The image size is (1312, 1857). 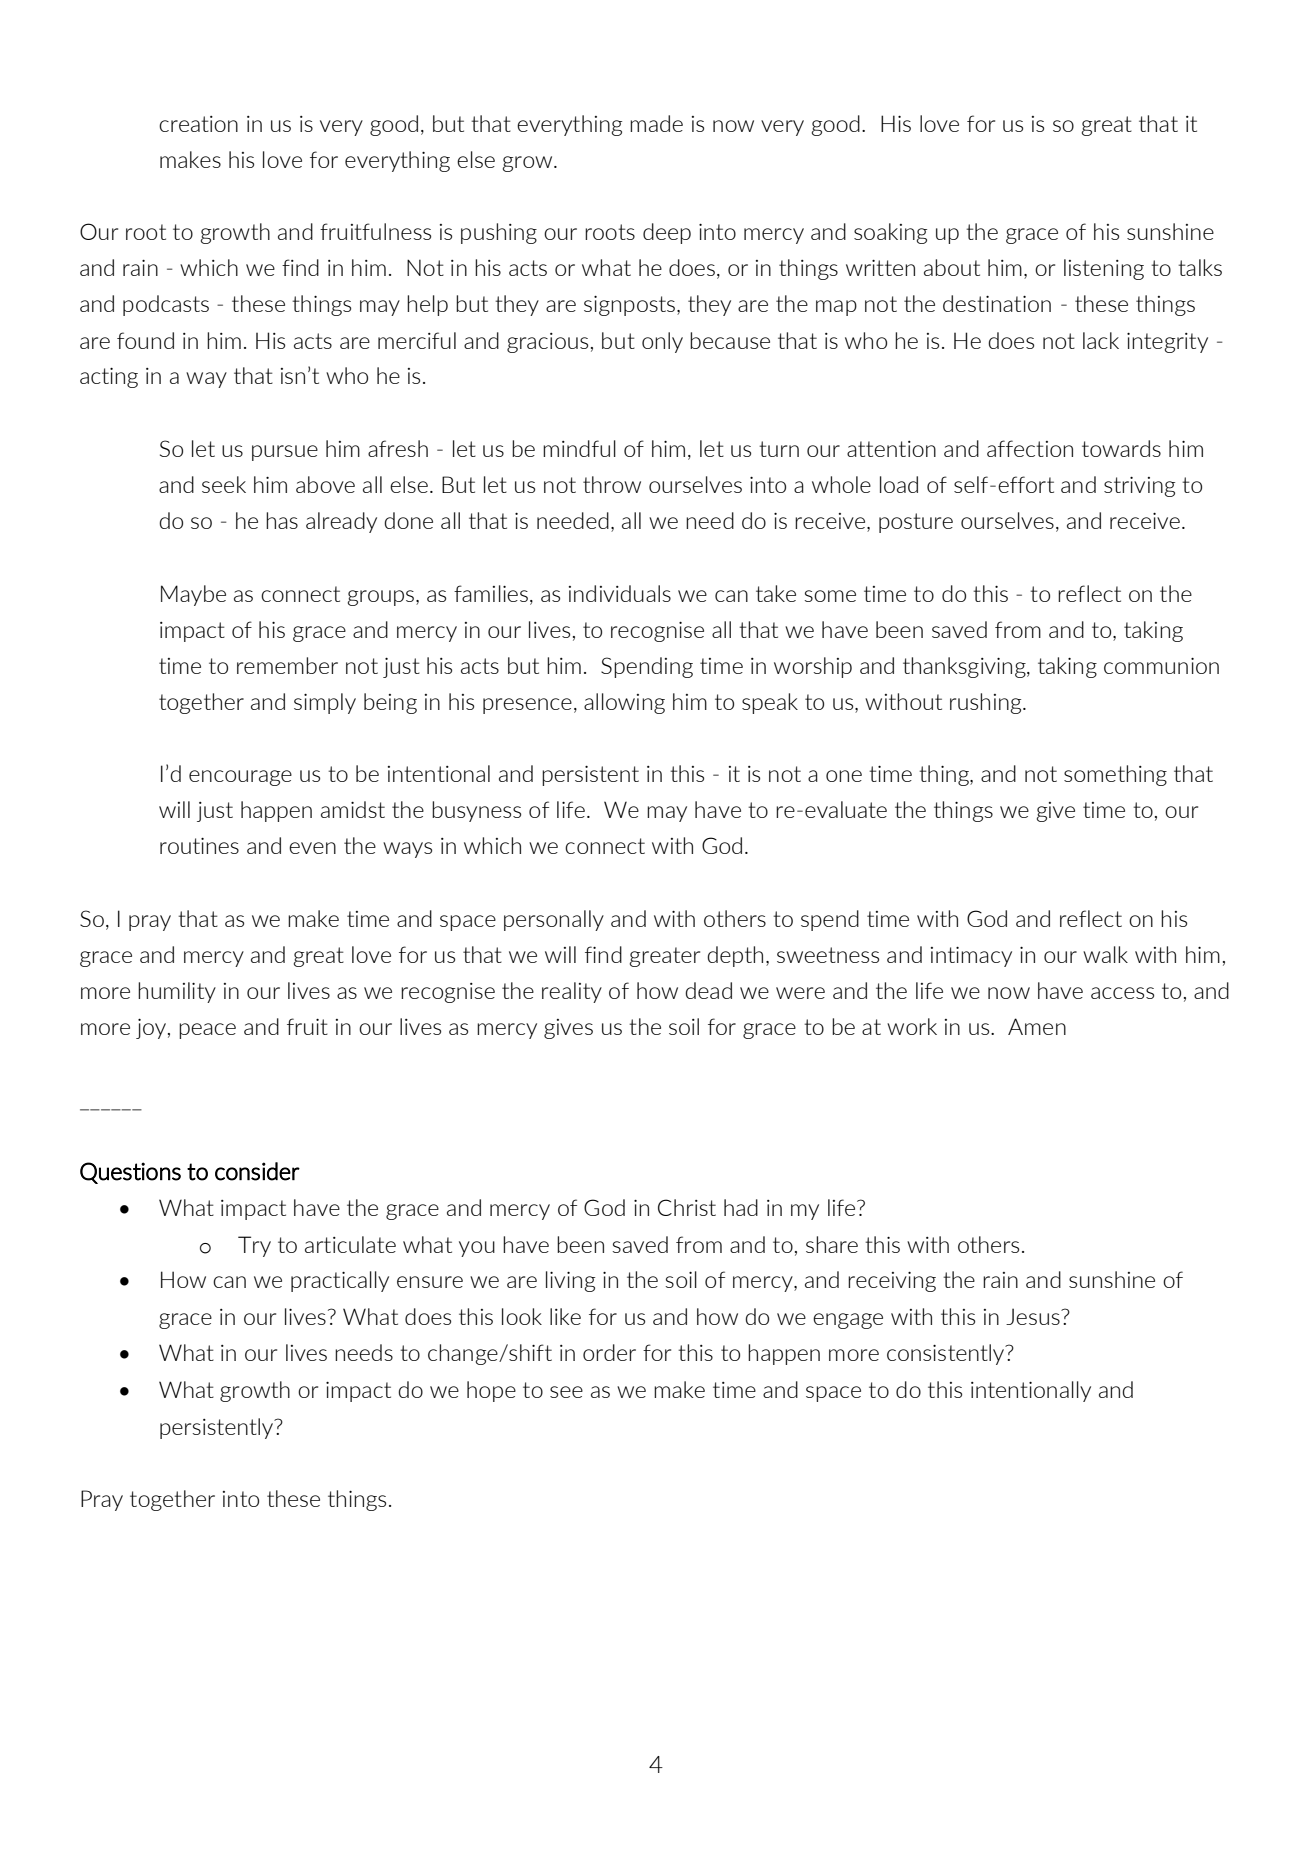 What do you see at coordinates (282, 520) in the screenshot?
I see `has` at bounding box center [282, 520].
